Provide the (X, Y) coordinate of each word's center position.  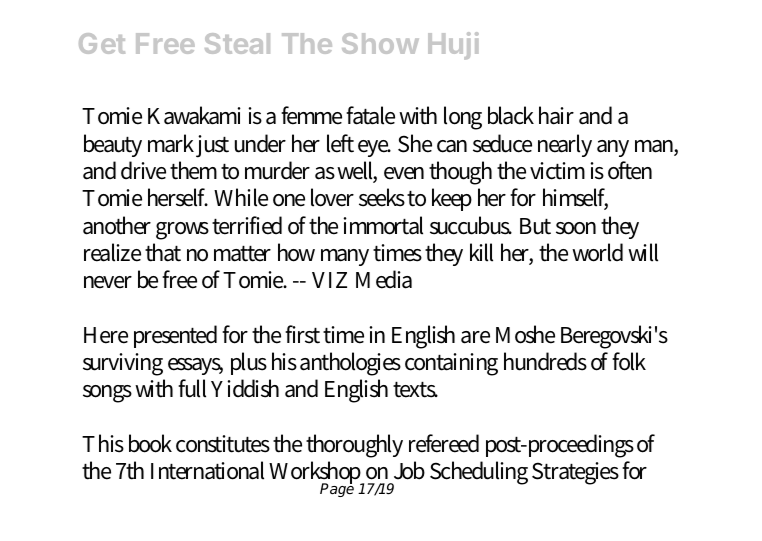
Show (380, 43)
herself (178, 197)
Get (102, 43)
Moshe (525, 334)
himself (575, 199)
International (207, 470)
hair (556, 115)
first (302, 334)
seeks (382, 197)
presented (175, 336)
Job (408, 473)
